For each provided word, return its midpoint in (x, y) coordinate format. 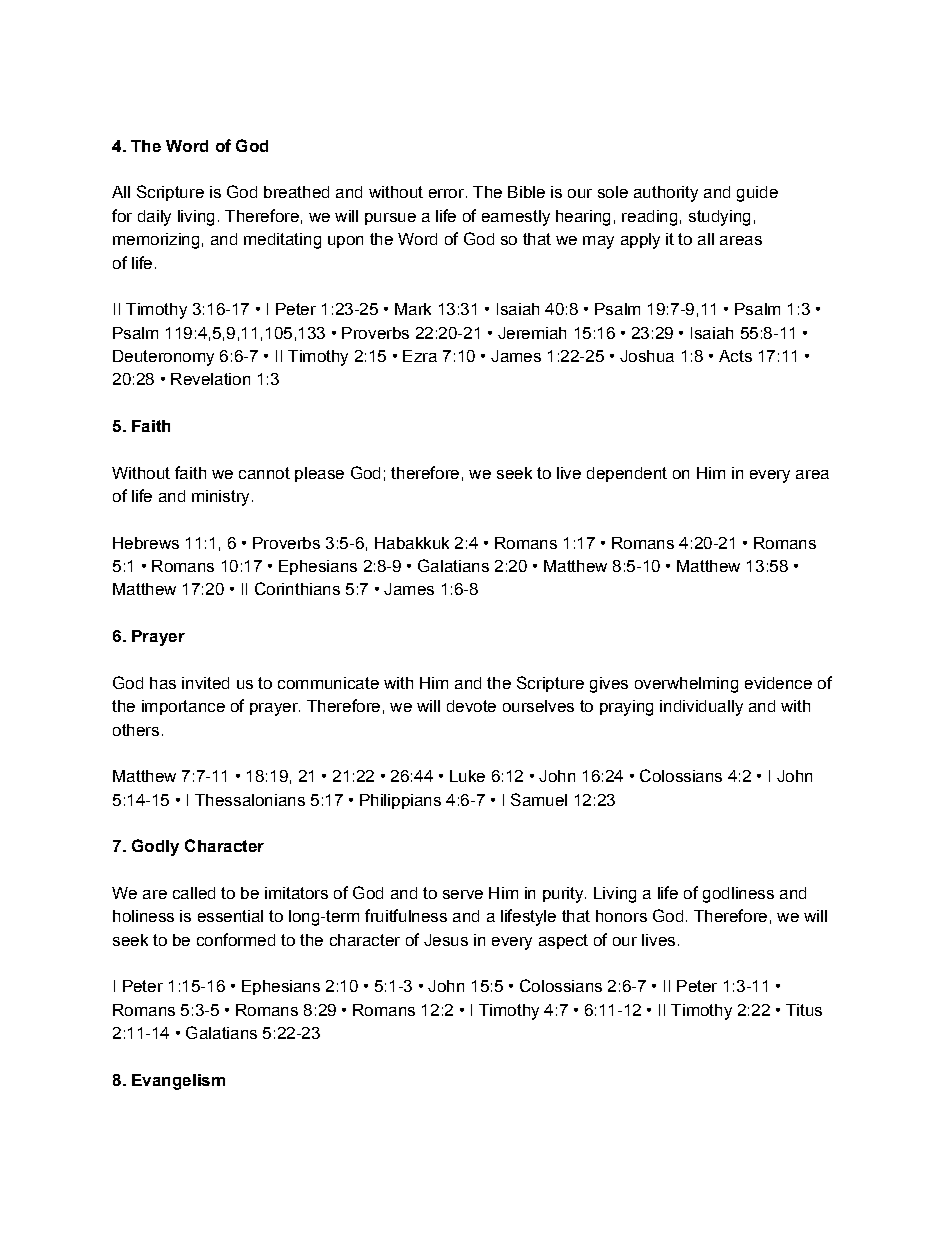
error (446, 193)
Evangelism (178, 1082)
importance (183, 707)
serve (463, 894)
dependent (627, 474)
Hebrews (146, 543)
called (194, 893)
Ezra (420, 356)
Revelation (210, 379)
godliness (738, 895)
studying (719, 218)
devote (471, 706)
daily (154, 218)
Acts (735, 356)
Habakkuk (412, 543)
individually (701, 708)
